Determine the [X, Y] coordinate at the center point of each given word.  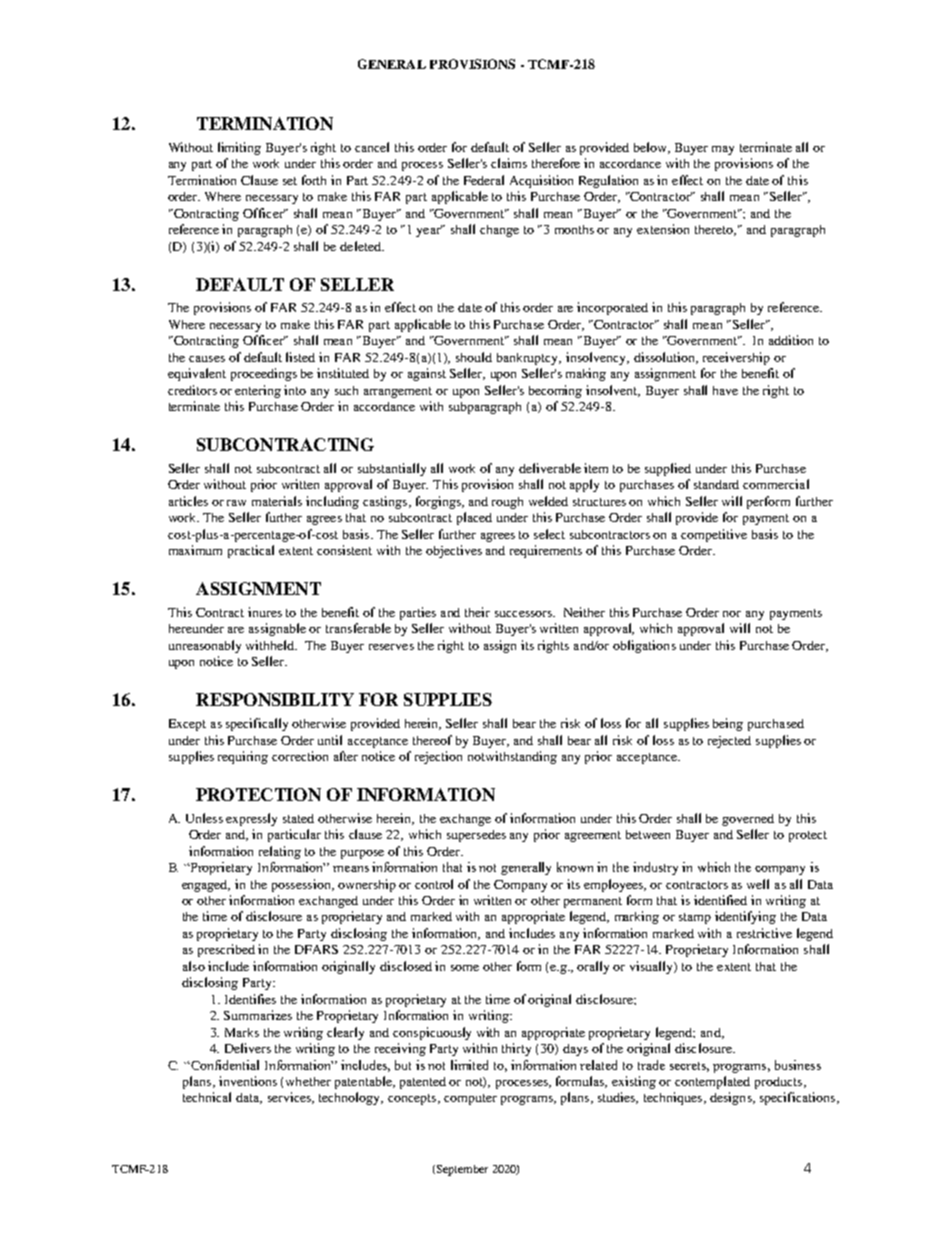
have [725, 390]
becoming [555, 391]
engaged [206, 886]
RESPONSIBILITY [275, 699]
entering [258, 391]
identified [720, 900]
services [290, 1098]
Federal [484, 180]
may [723, 150]
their [477, 612]
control [434, 884]
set [290, 181]
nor [732, 614]
